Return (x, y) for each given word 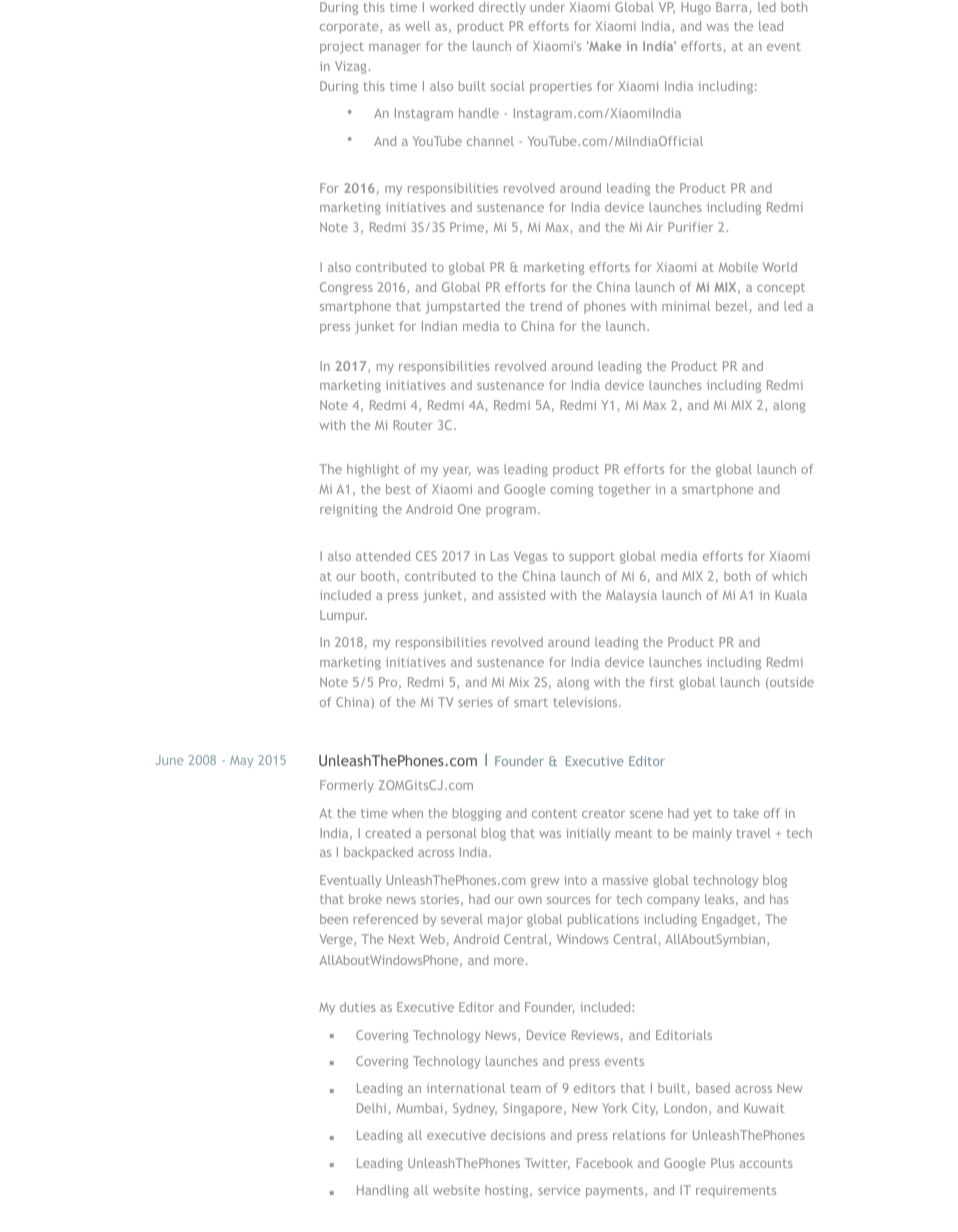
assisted (522, 595)
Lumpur (343, 616)
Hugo (696, 8)
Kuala (791, 595)
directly (502, 8)
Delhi (371, 1108)
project (342, 47)
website (456, 1190)
